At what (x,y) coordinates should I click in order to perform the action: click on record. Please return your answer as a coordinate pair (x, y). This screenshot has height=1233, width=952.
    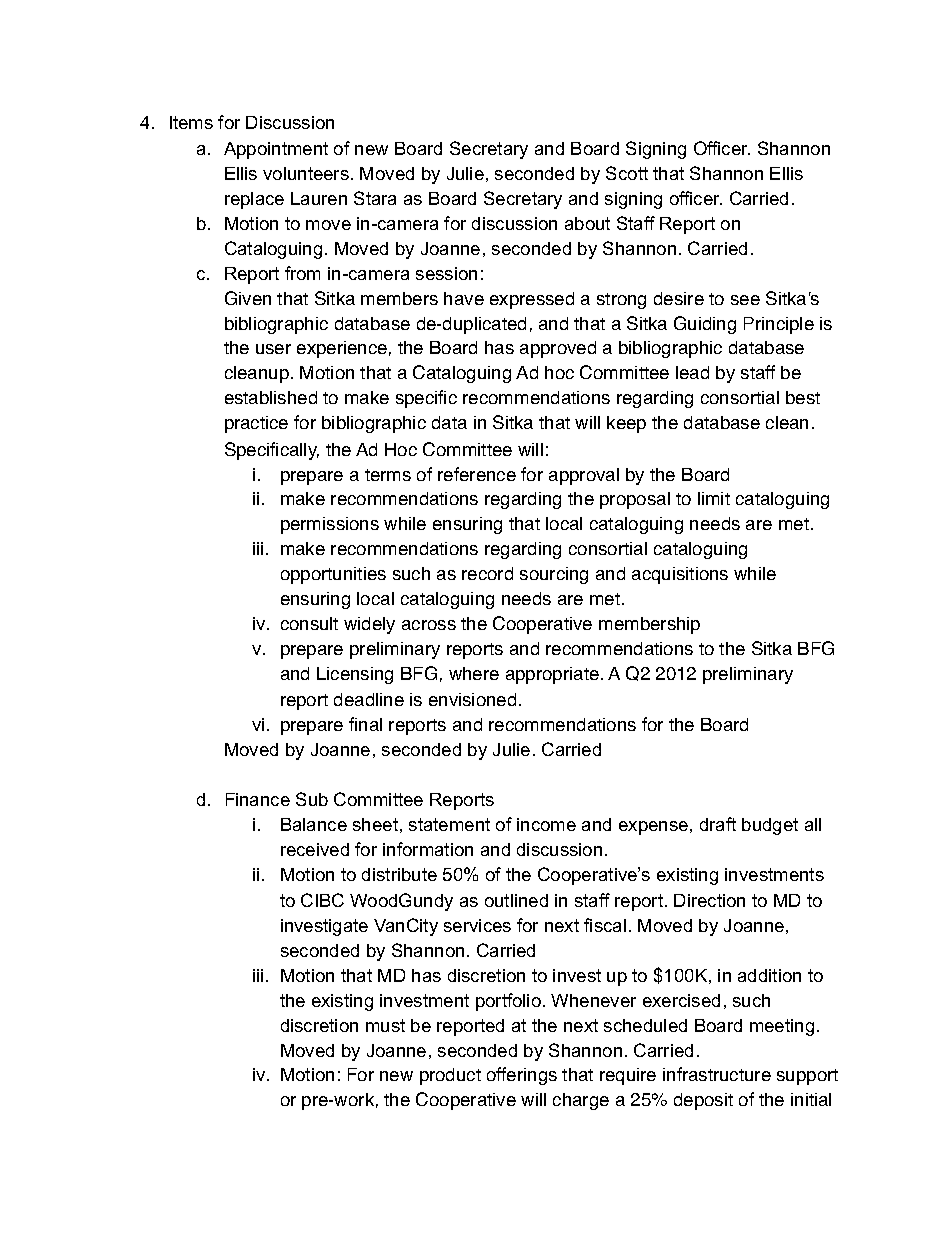
    Looking at the image, I should click on (487, 573).
